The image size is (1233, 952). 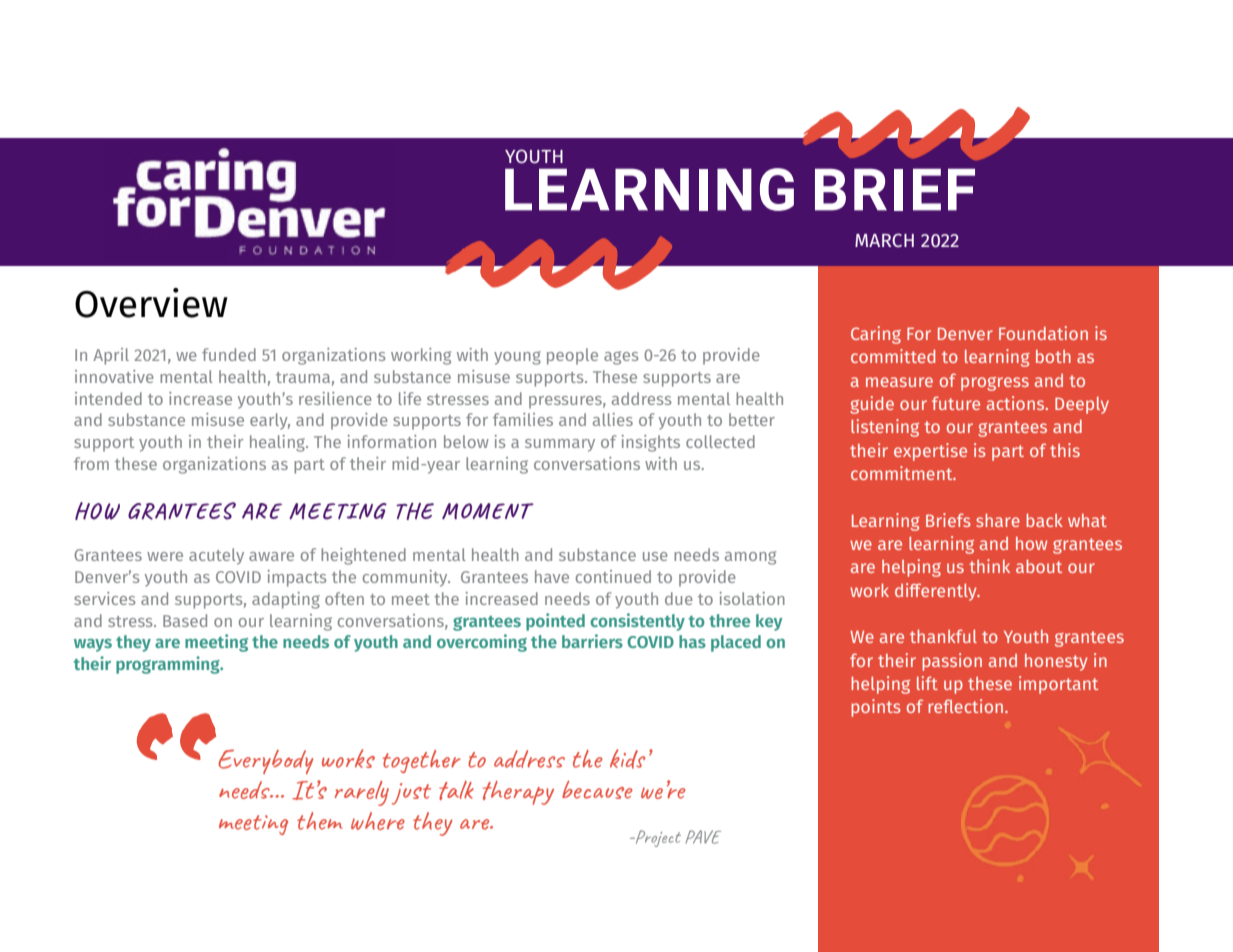 What do you see at coordinates (613, 576) in the page?
I see `continued` at bounding box center [613, 576].
